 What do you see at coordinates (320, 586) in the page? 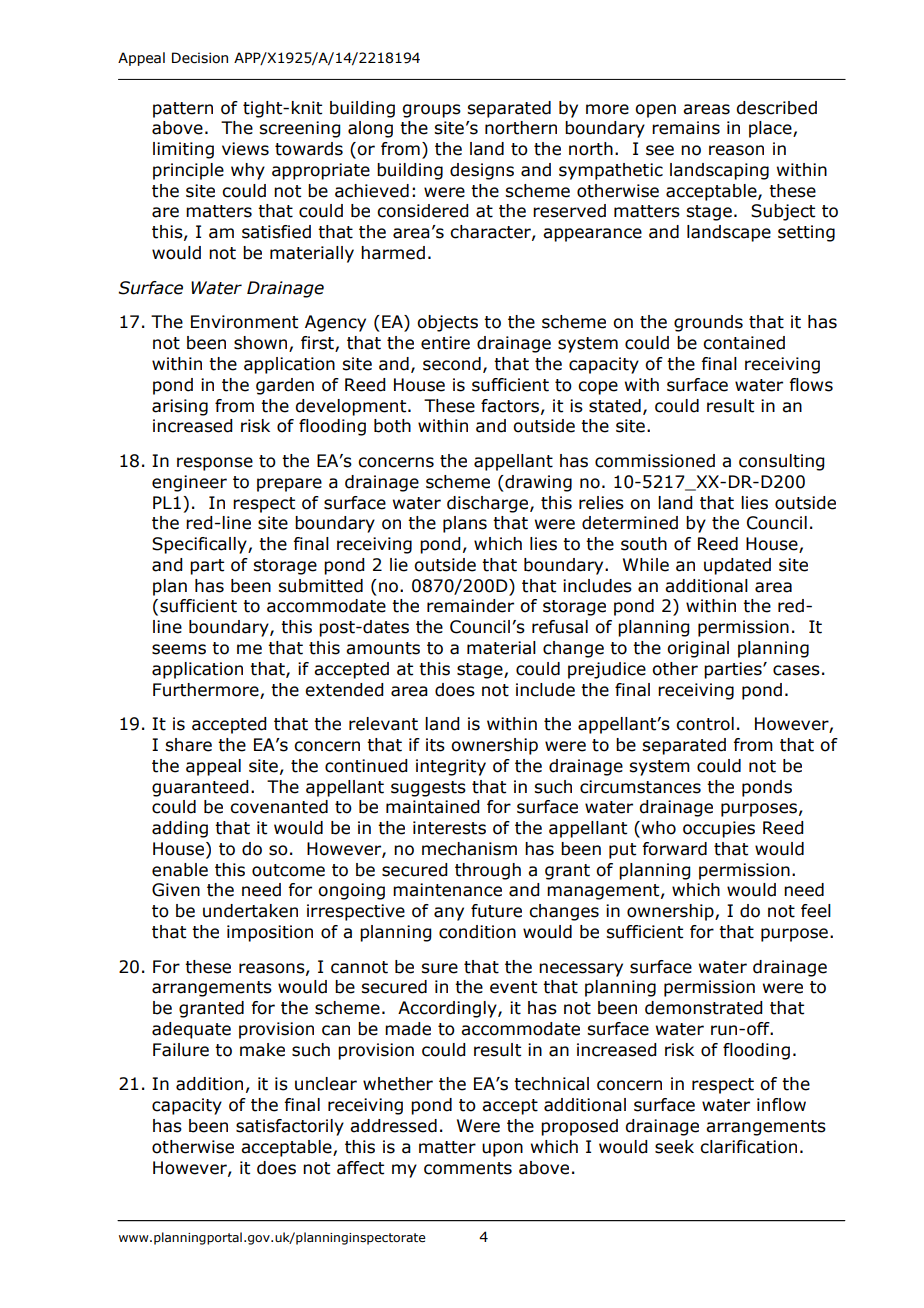
I see `submitted` at bounding box center [320, 586].
